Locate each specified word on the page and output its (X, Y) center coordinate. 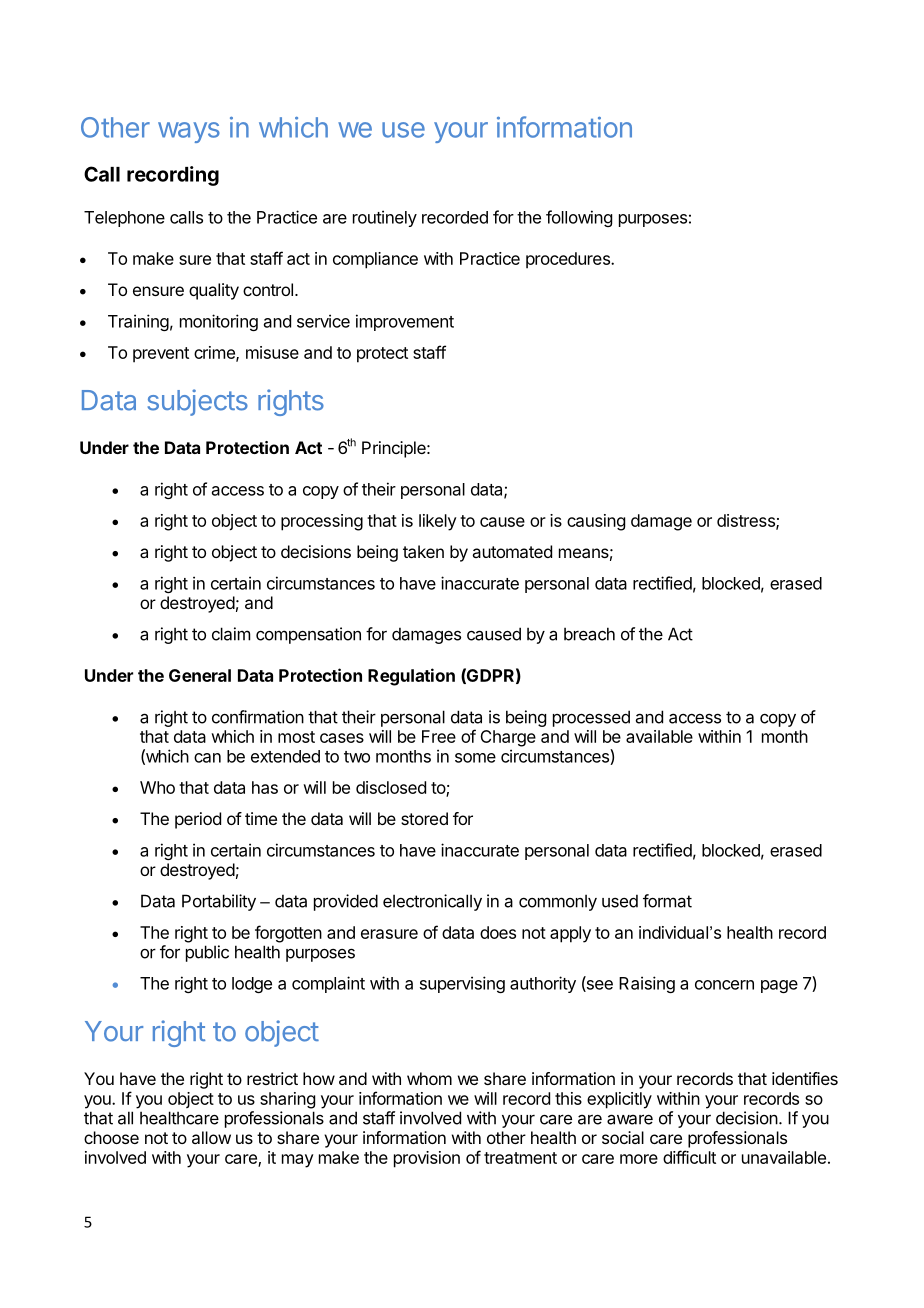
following (579, 218)
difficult (689, 1157)
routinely (385, 218)
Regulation (411, 677)
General (200, 675)
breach (589, 634)
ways (189, 132)
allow (211, 1137)
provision (427, 1159)
